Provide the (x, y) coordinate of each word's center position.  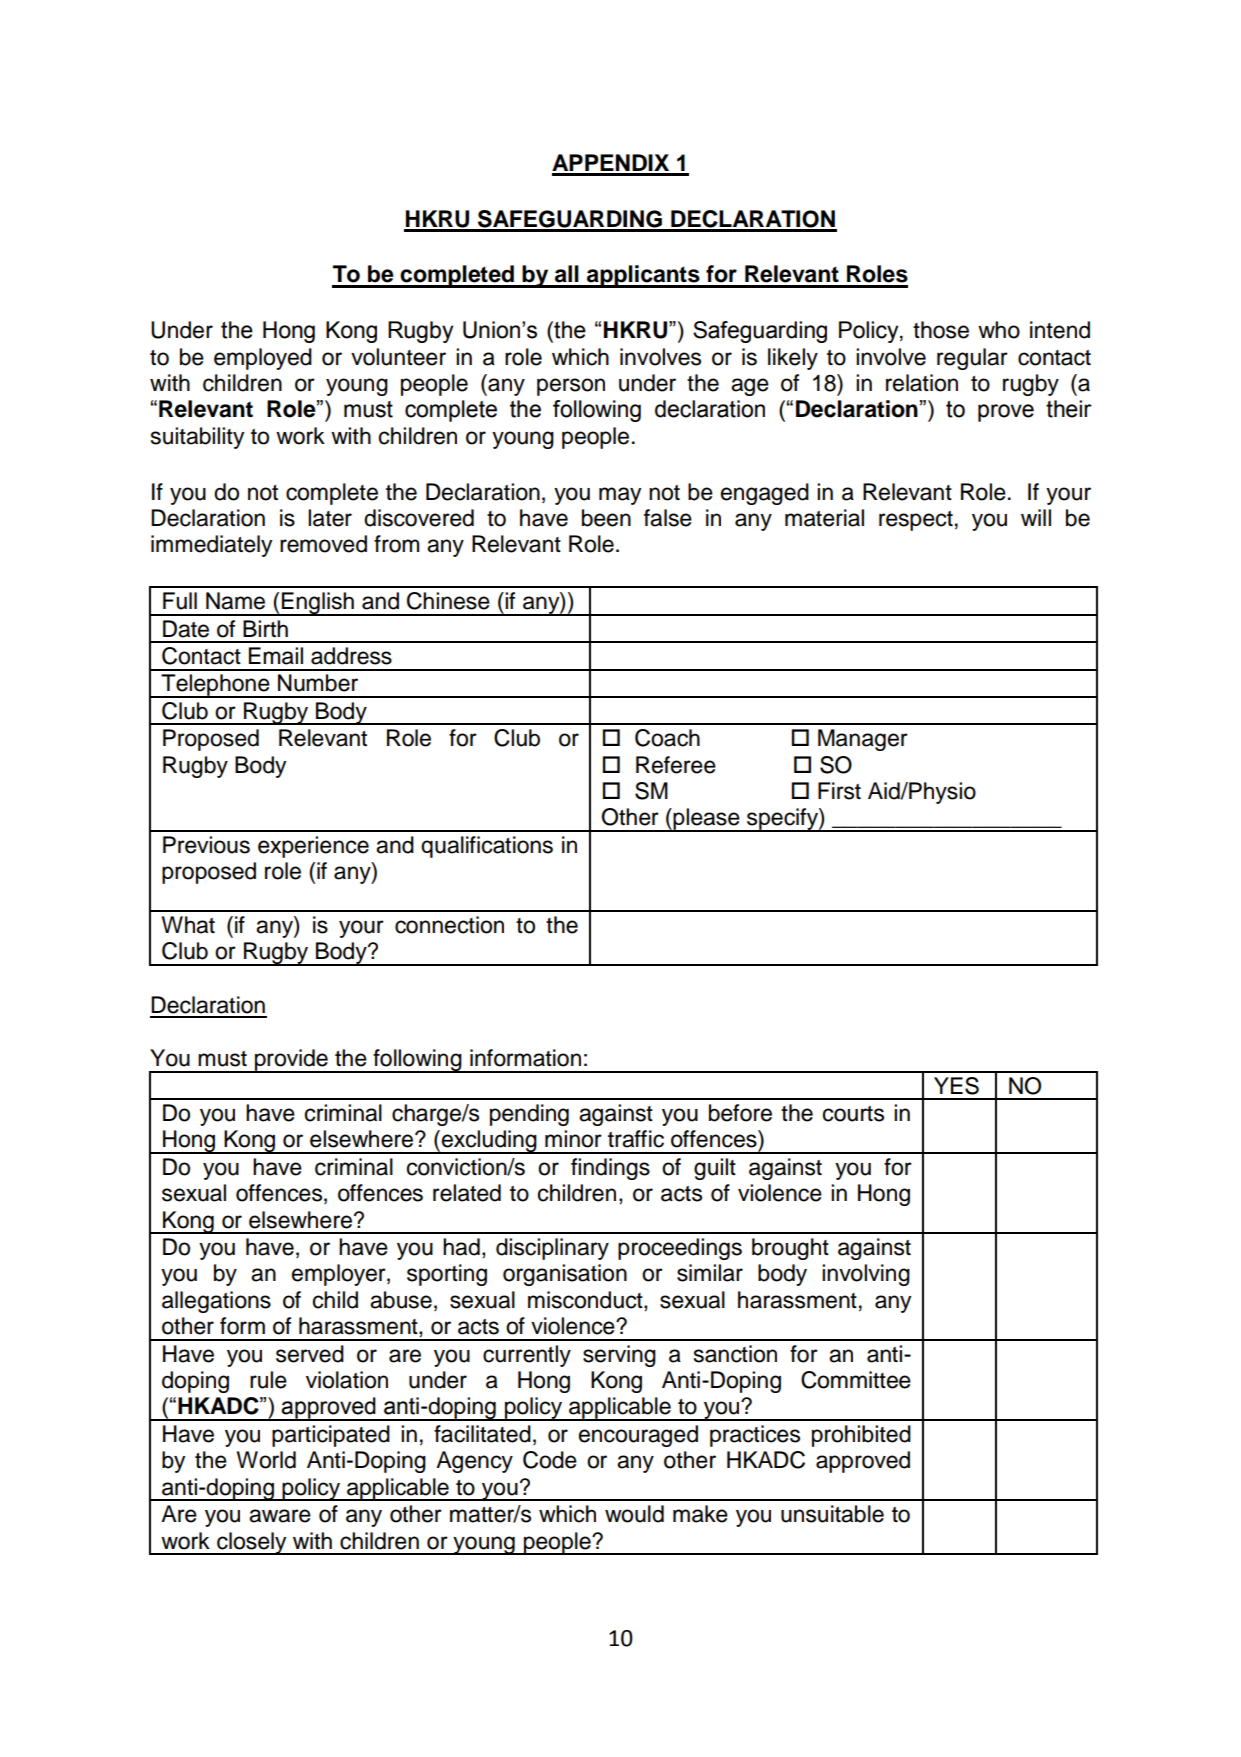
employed (263, 359)
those (941, 330)
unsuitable (832, 1514)
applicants (643, 276)
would (634, 1514)
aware (280, 1516)
